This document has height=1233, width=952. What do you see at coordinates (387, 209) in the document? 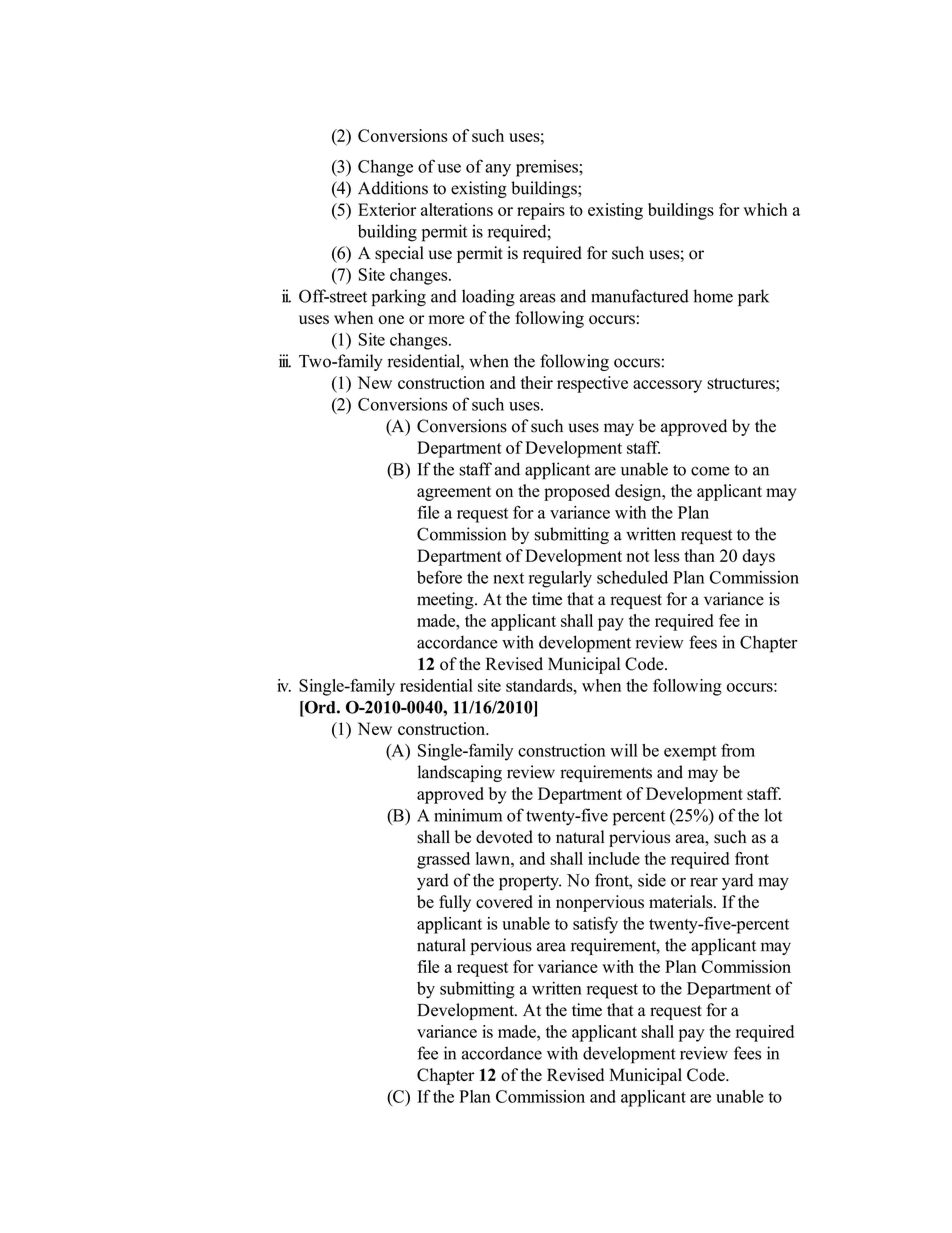
I see `Exterior` at bounding box center [387, 209].
